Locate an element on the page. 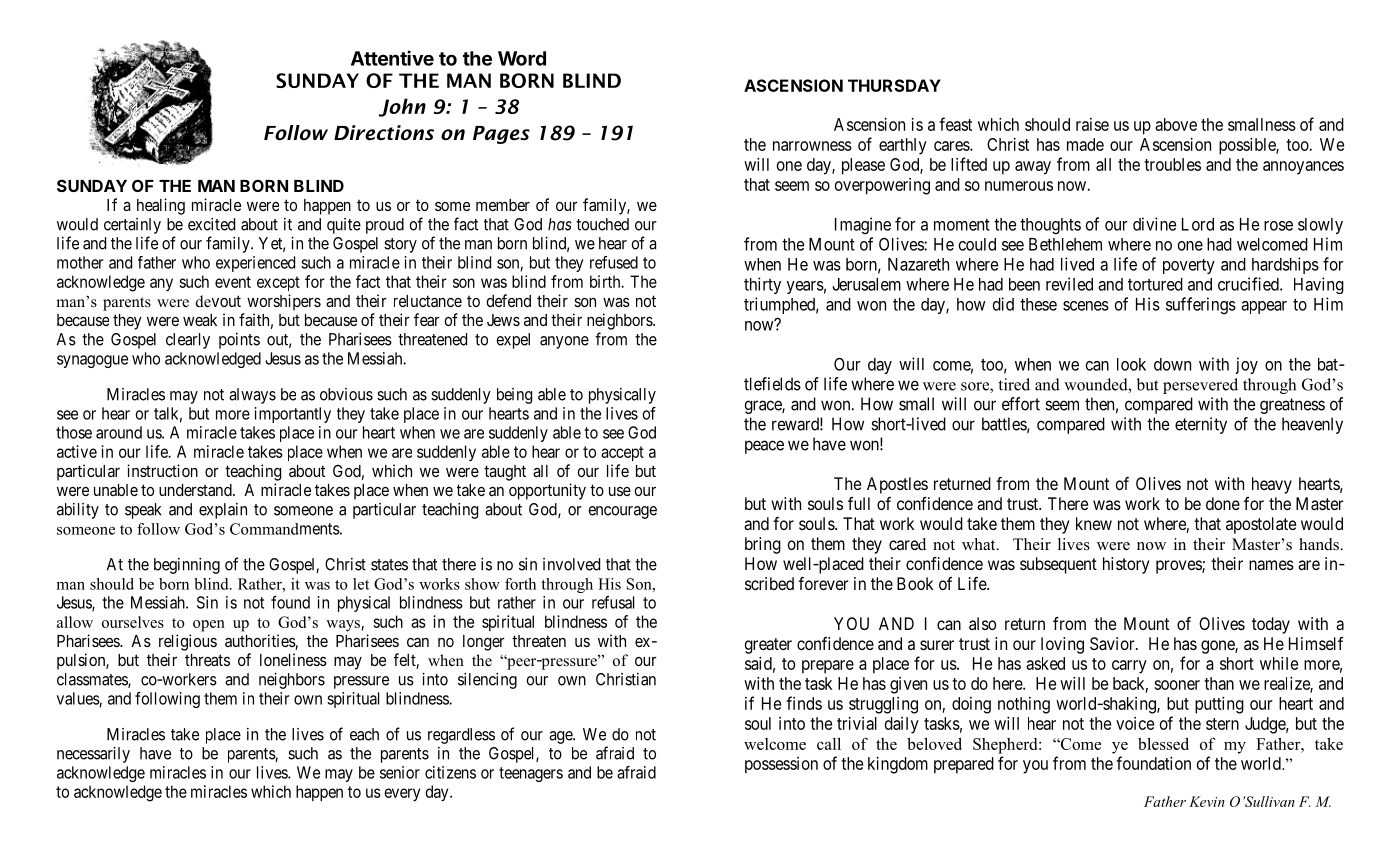  above is located at coordinates (1176, 124).
